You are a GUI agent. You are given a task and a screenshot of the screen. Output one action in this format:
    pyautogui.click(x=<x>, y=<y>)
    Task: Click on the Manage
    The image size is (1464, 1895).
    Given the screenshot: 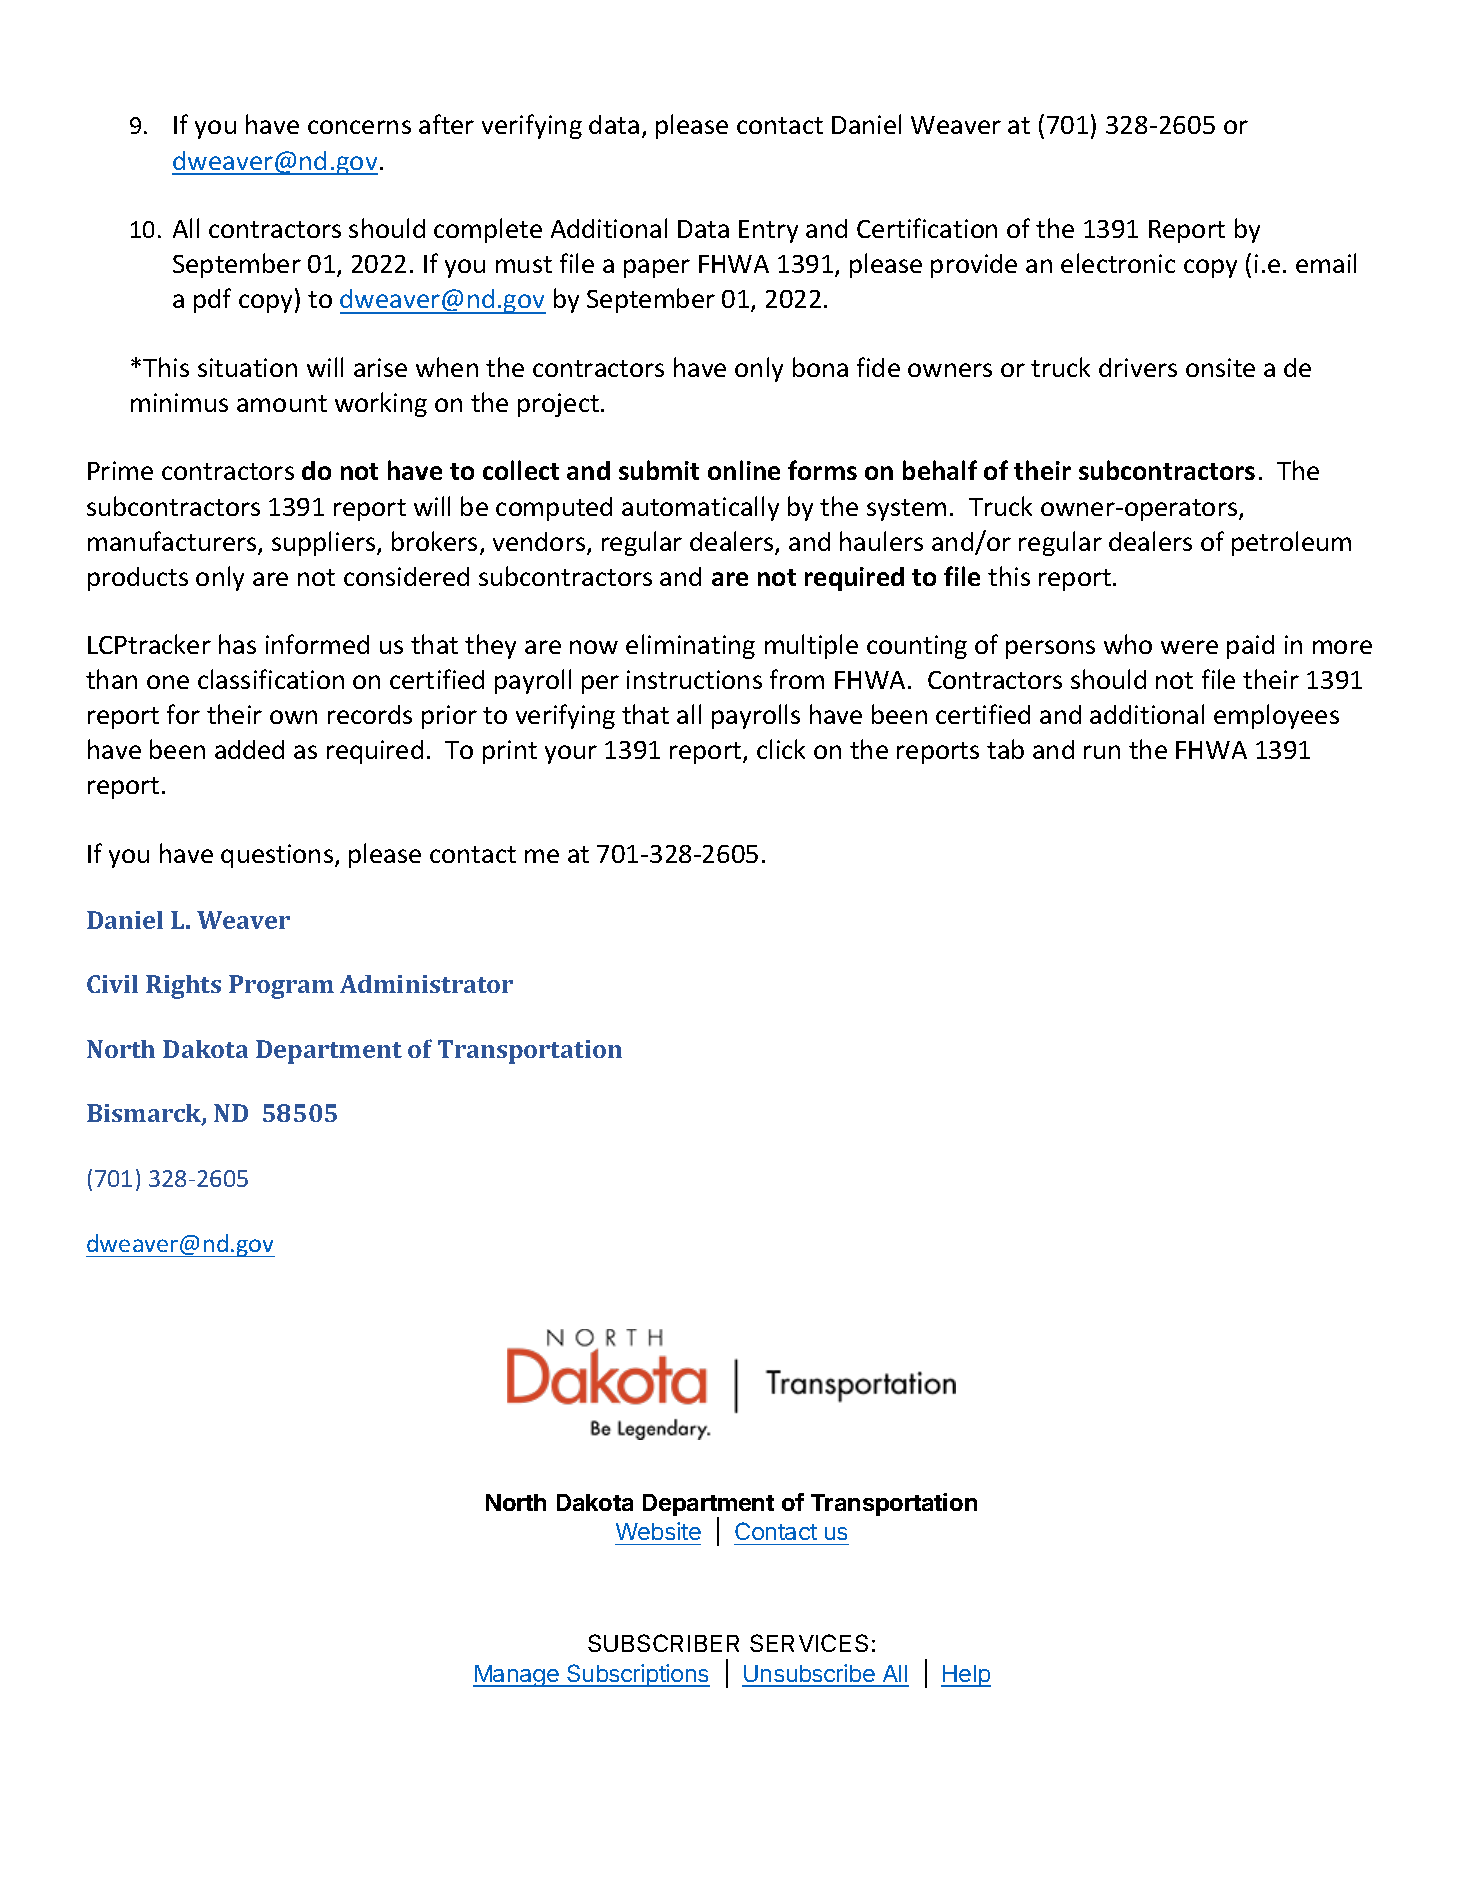 What is the action you would take?
    pyautogui.click(x=517, y=1676)
